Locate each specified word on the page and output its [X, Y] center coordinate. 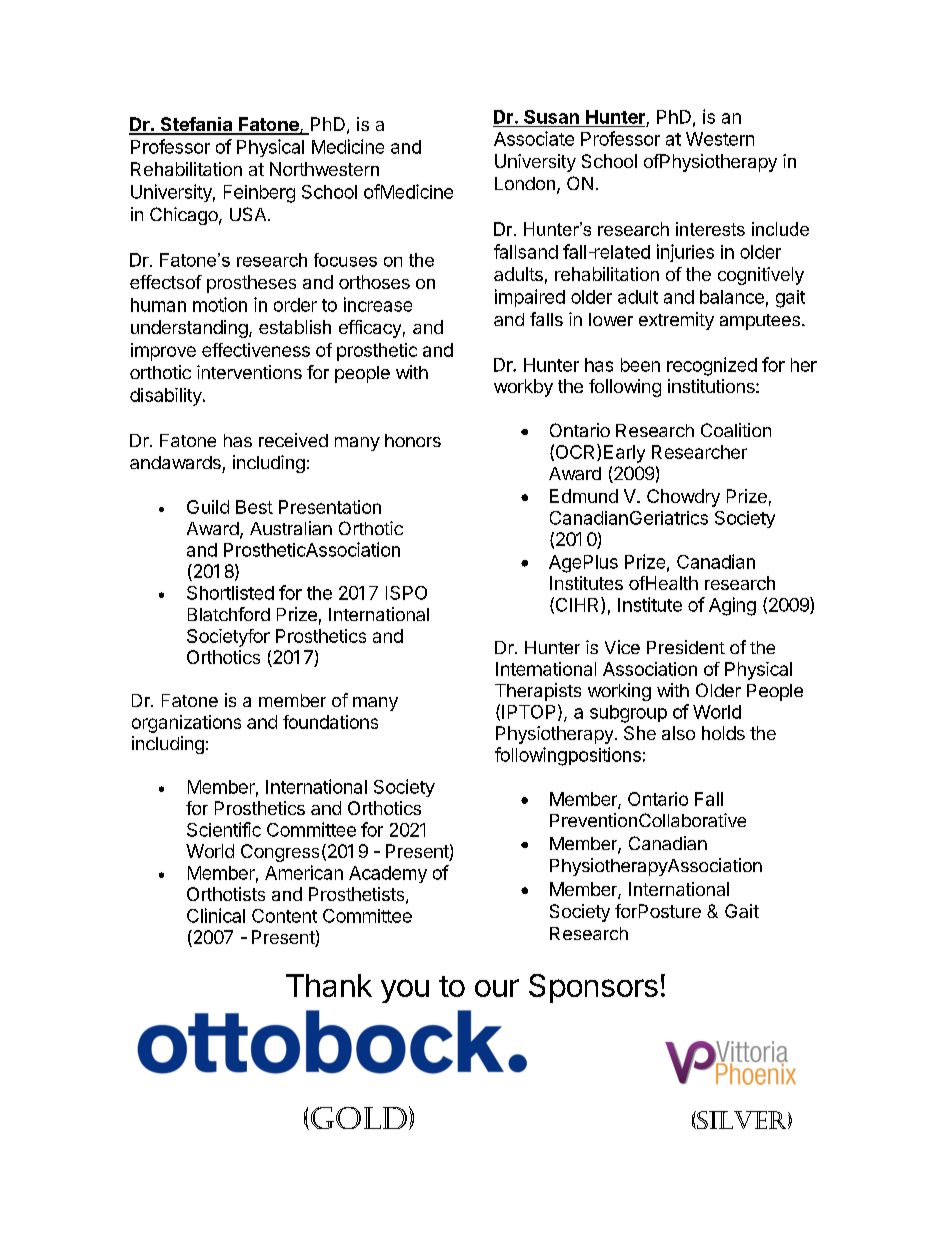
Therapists [538, 692]
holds [723, 733]
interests [710, 229]
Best [254, 507]
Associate [534, 138]
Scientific [224, 829]
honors [413, 440]
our [497, 988]
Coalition [736, 430]
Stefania [196, 125]
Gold [359, 1118]
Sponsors [593, 988]
